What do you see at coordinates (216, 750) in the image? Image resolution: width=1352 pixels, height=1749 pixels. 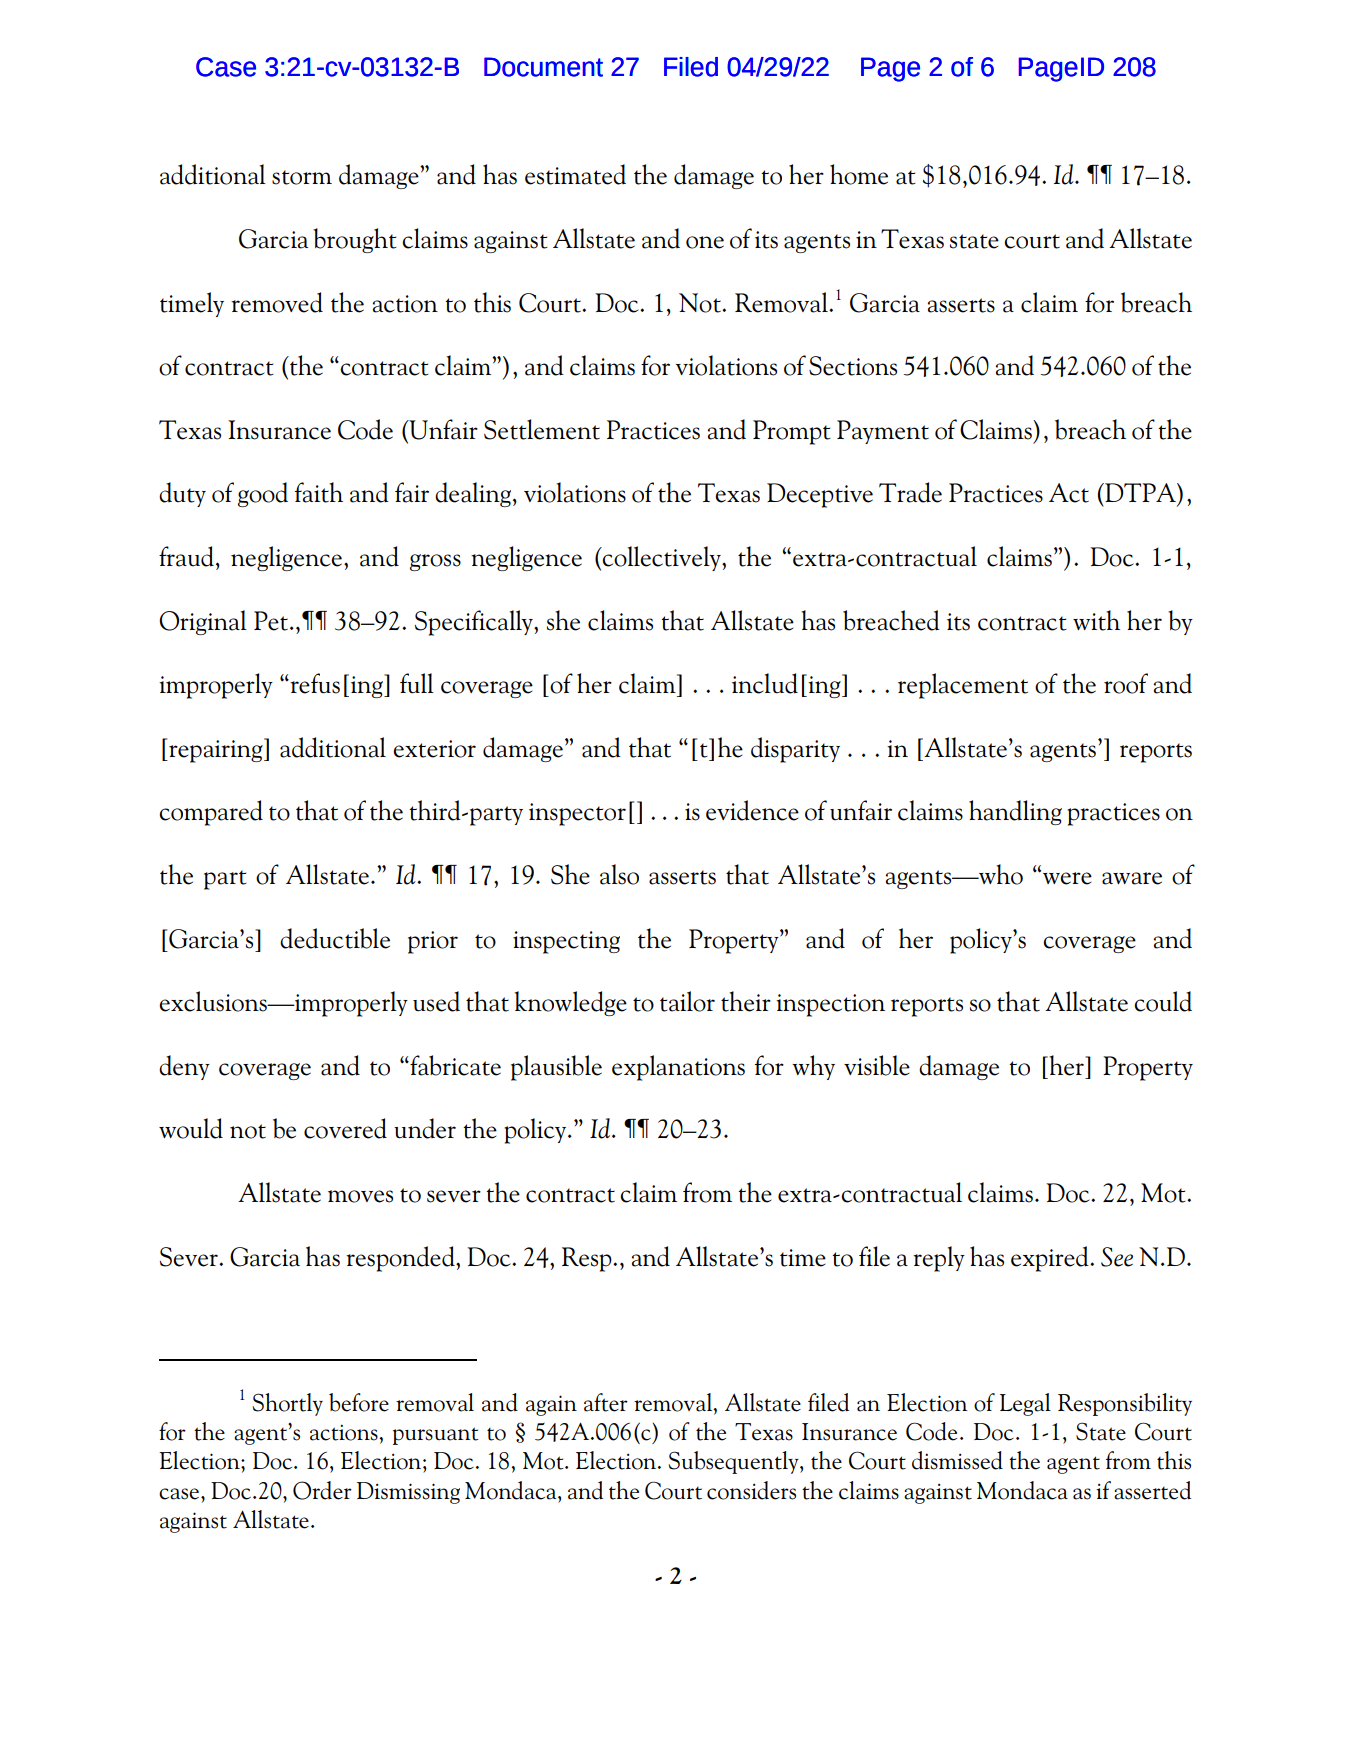 I see `repairing` at bounding box center [216, 750].
